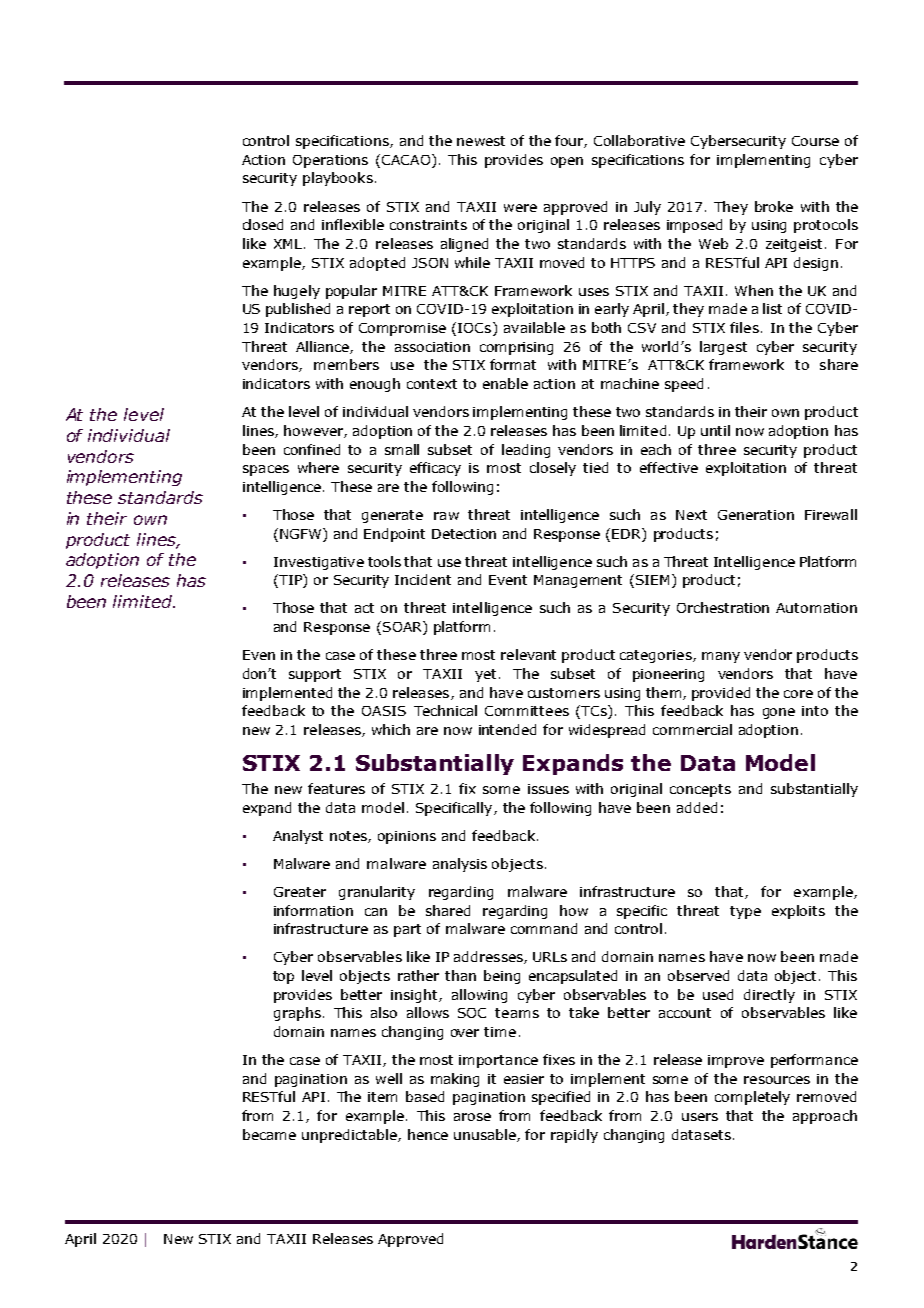 This document has height=1308, width=924. I want to click on completely, so click(752, 1098).
